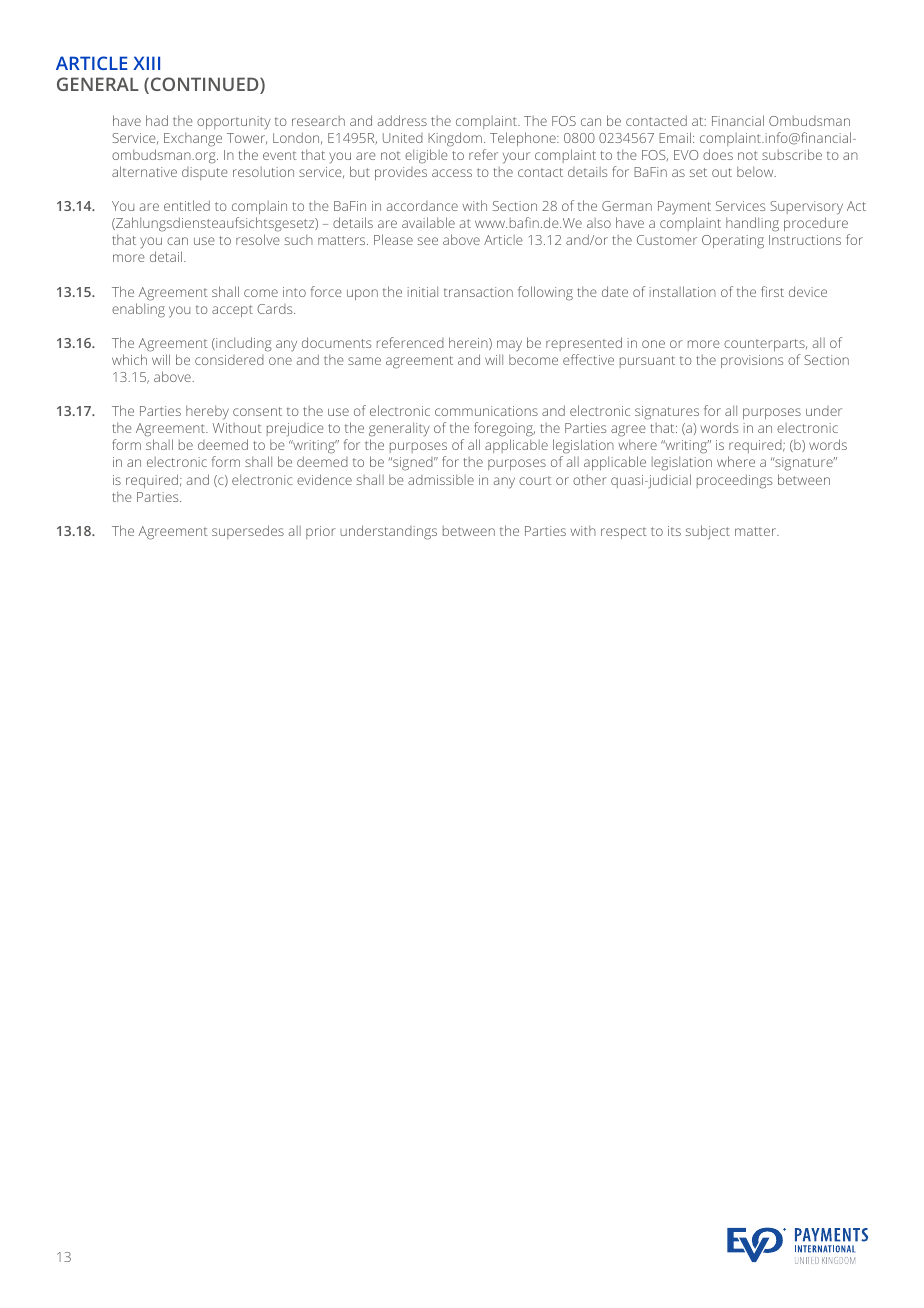  What do you see at coordinates (733, 242) in the page?
I see `Operating` at bounding box center [733, 242].
